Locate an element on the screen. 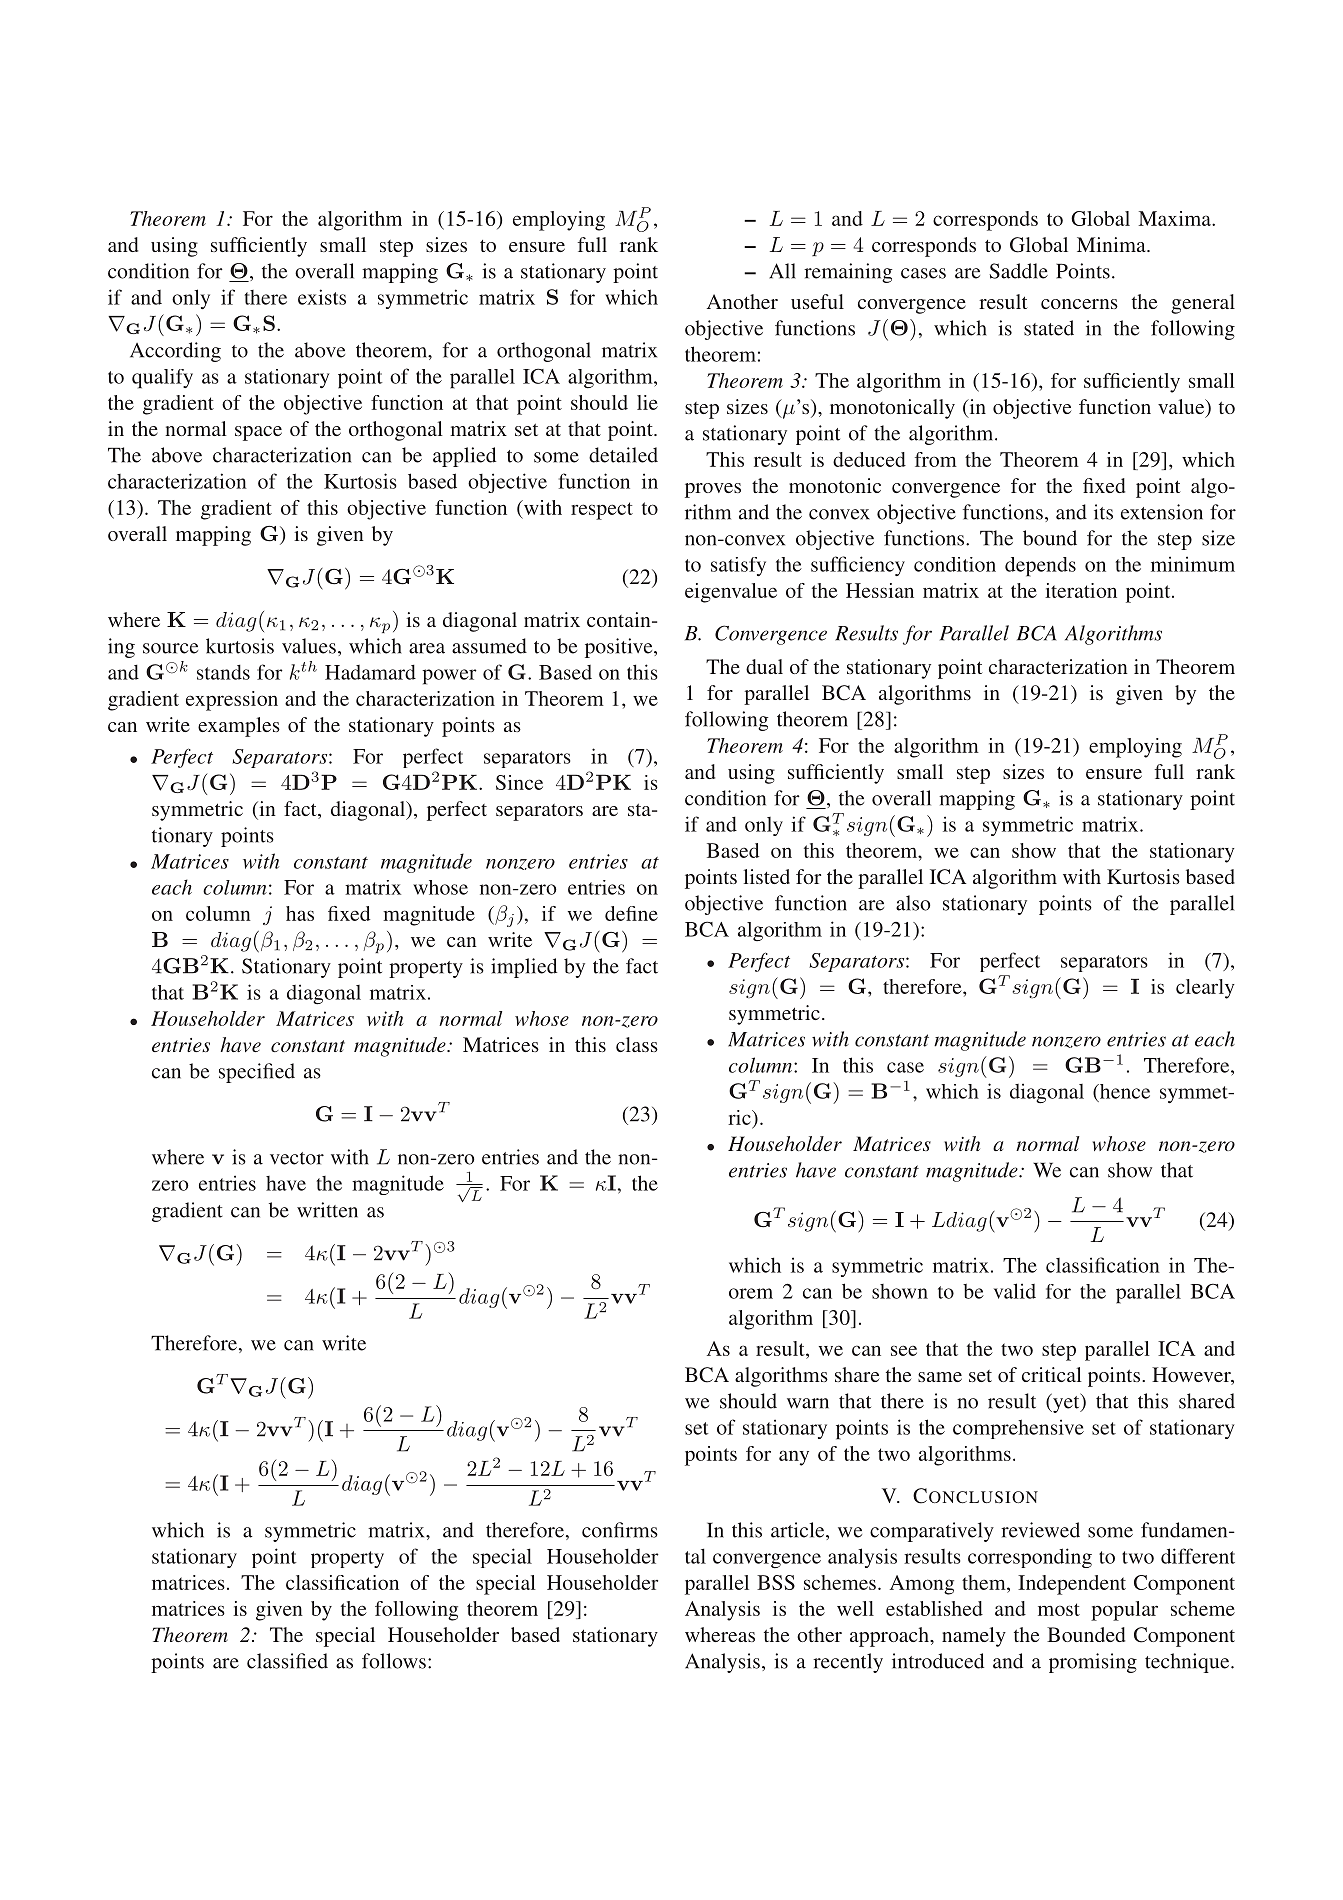  define is located at coordinates (631, 913).
